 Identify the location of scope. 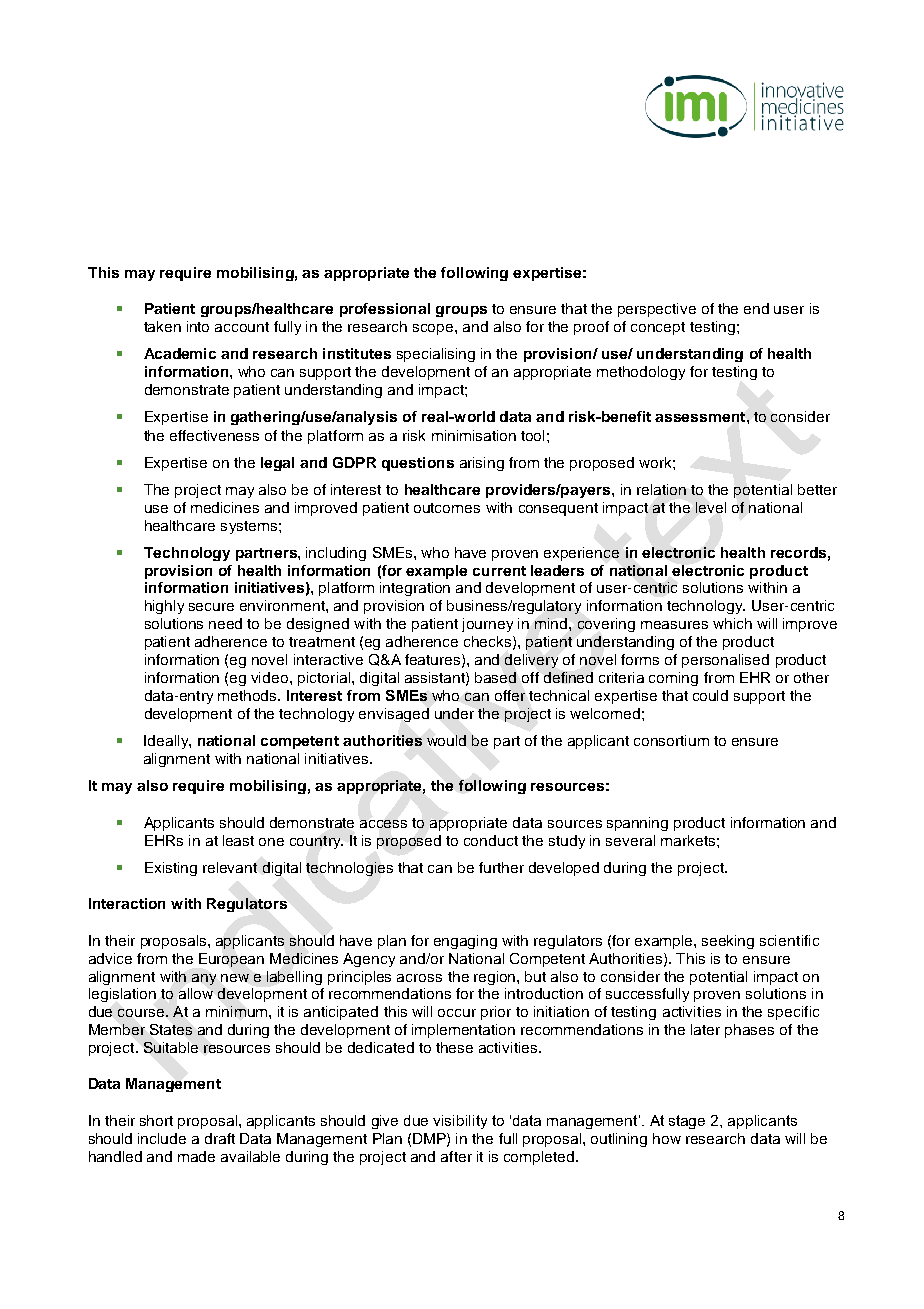
(434, 329).
